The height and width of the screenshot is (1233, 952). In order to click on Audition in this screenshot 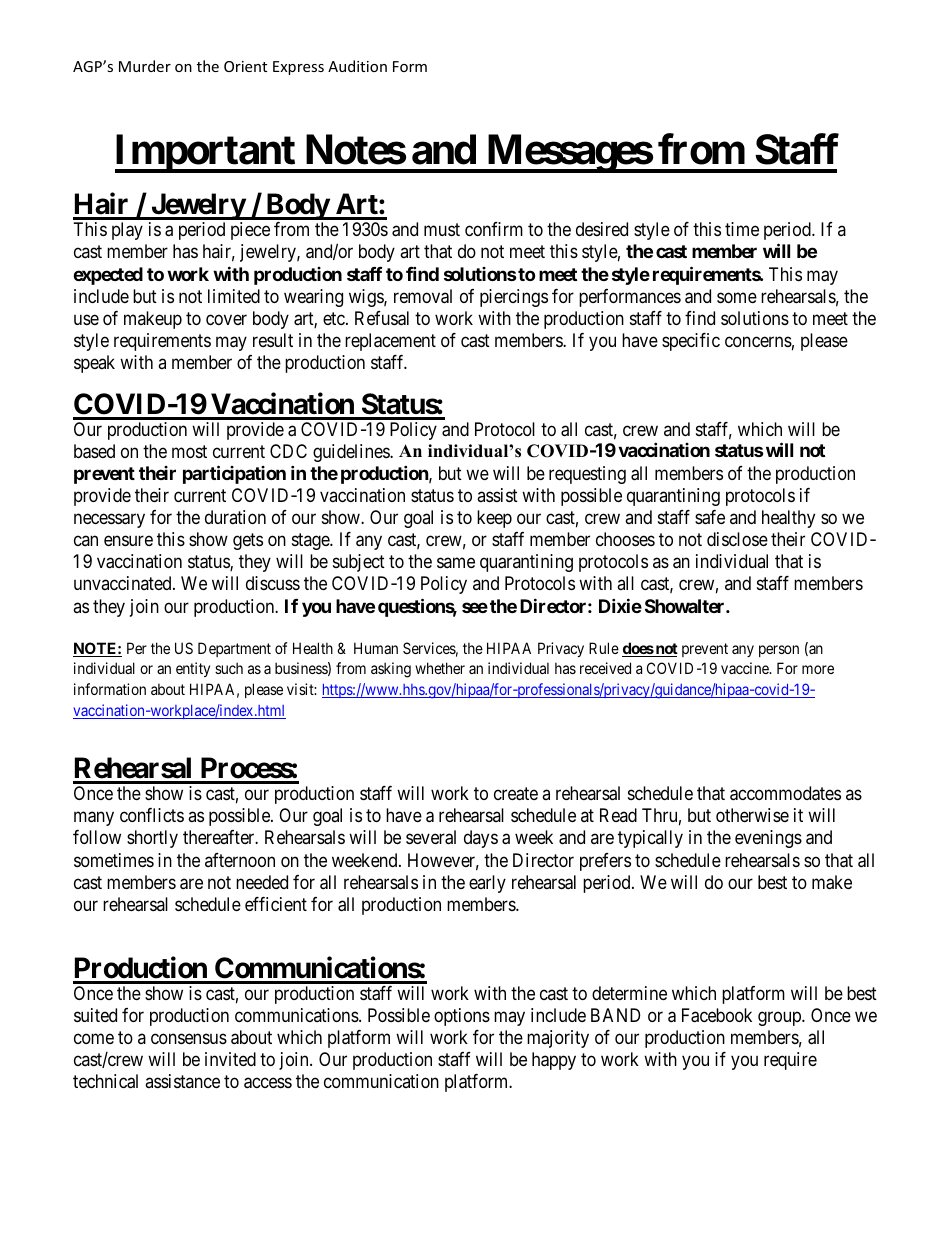, I will do `click(357, 66)`.
